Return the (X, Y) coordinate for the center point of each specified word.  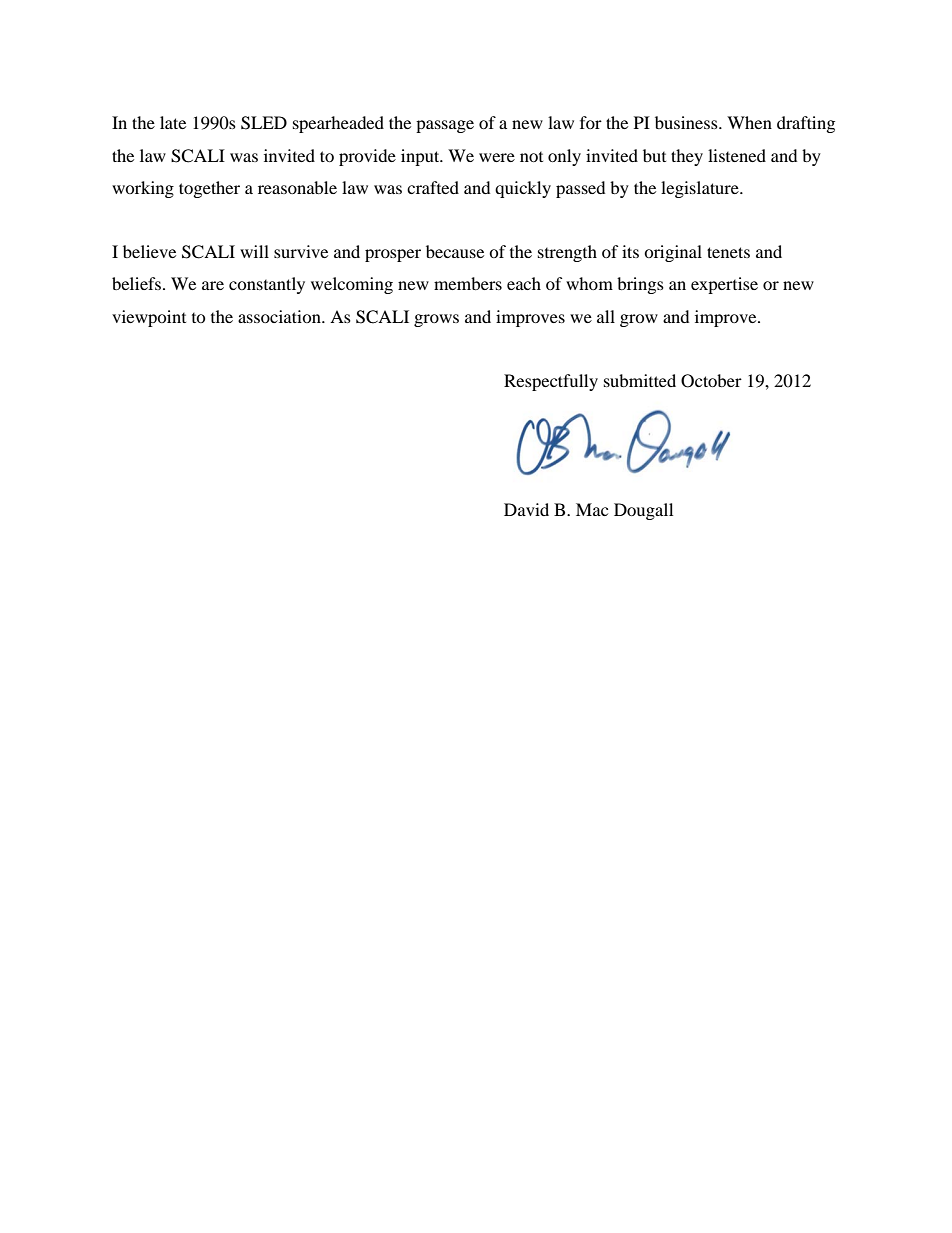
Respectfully (551, 382)
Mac (592, 509)
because (455, 251)
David (526, 509)
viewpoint (149, 318)
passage (445, 126)
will (254, 251)
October (711, 381)
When (749, 122)
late (173, 122)
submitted (640, 380)
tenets (728, 252)
